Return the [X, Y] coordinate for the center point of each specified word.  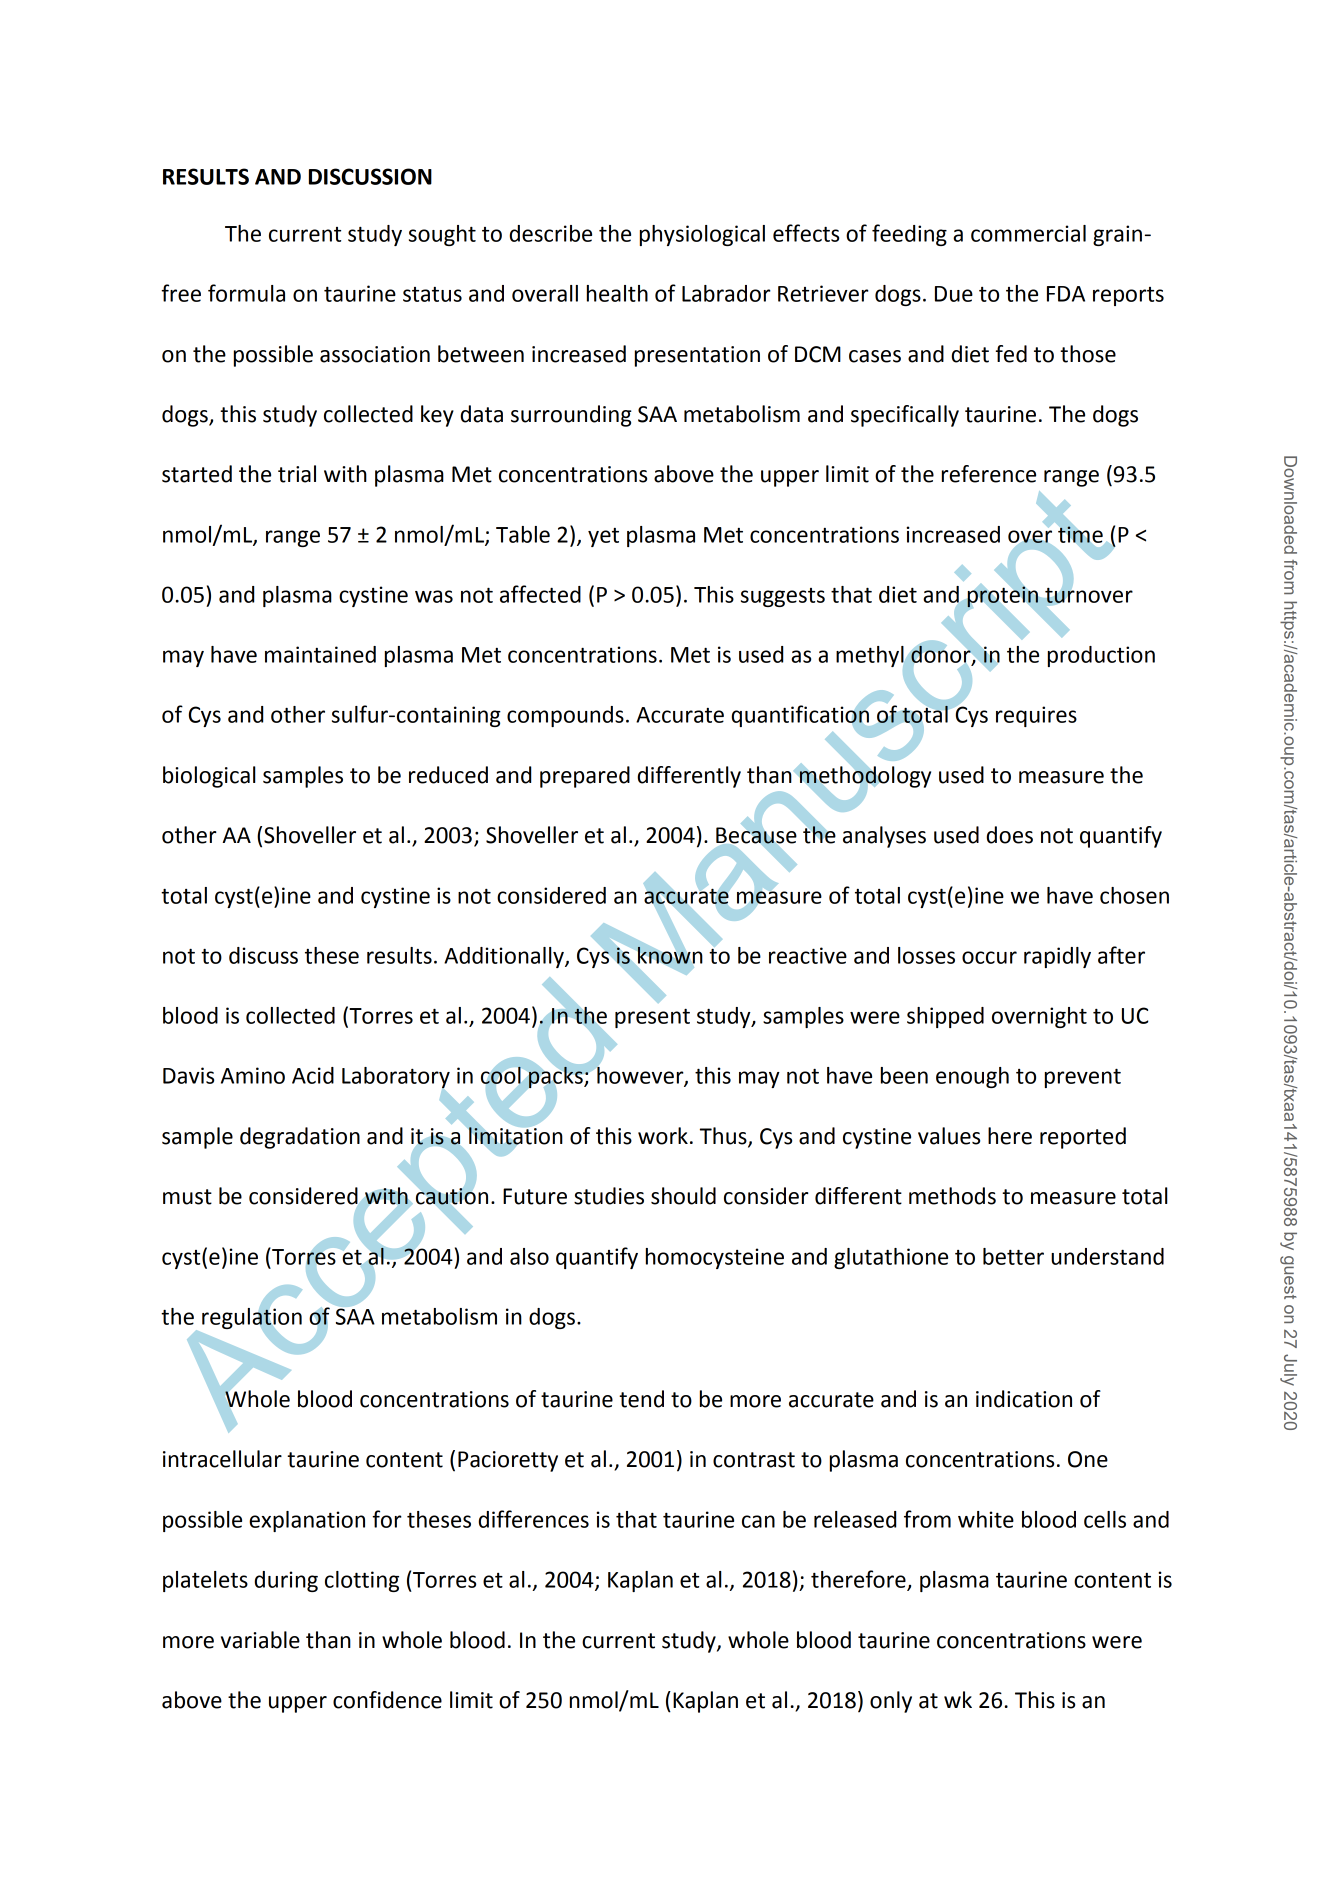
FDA [1066, 294]
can [758, 1521]
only [891, 1702]
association [375, 354]
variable [260, 1640]
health [617, 293]
